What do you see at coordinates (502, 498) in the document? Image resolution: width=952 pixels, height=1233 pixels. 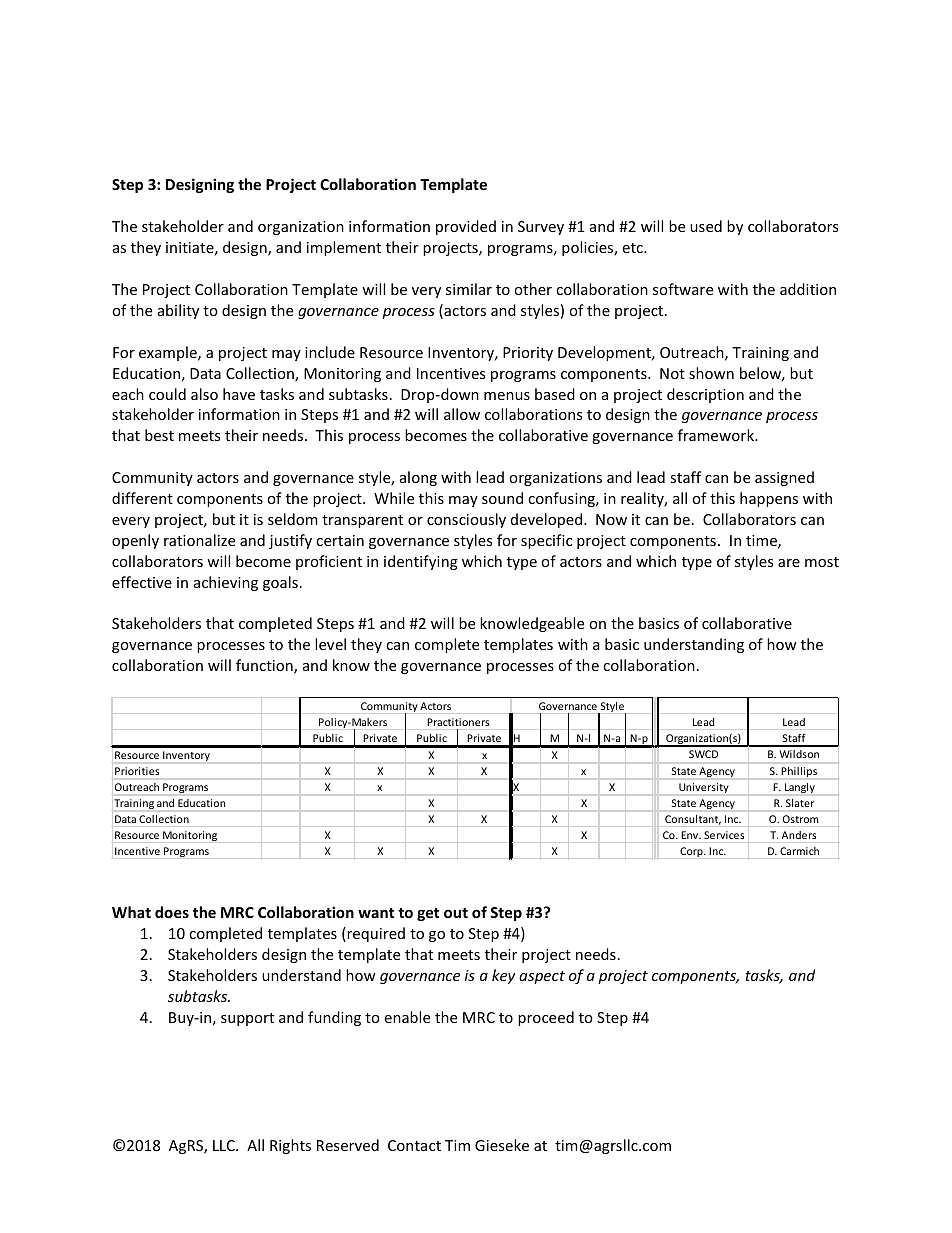 I see `sound` at bounding box center [502, 498].
